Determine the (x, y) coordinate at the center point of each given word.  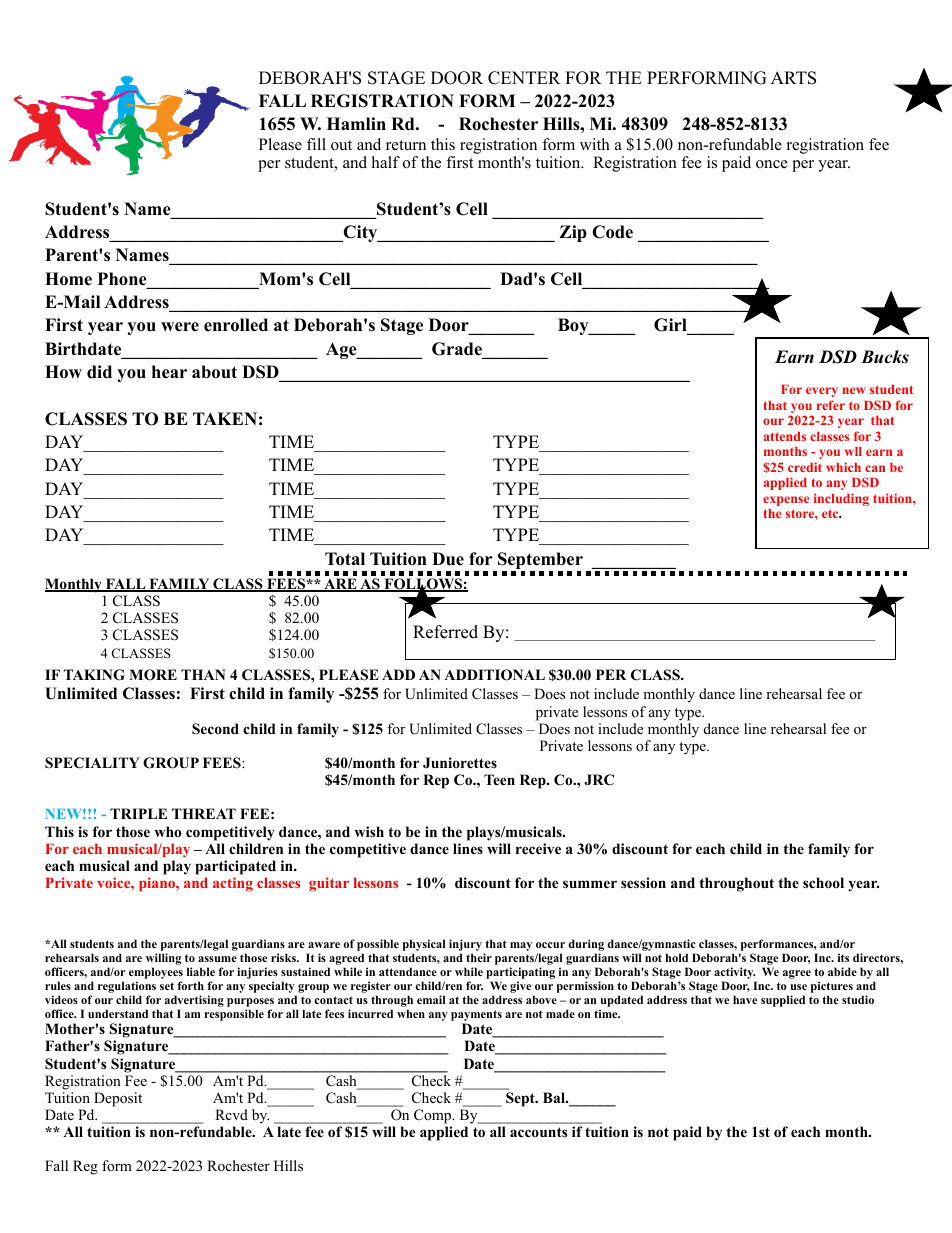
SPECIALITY (92, 763)
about (214, 372)
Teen (499, 779)
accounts (538, 1132)
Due (448, 559)
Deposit (118, 1099)
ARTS (793, 78)
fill (316, 144)
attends (784, 436)
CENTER (524, 78)
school (823, 883)
